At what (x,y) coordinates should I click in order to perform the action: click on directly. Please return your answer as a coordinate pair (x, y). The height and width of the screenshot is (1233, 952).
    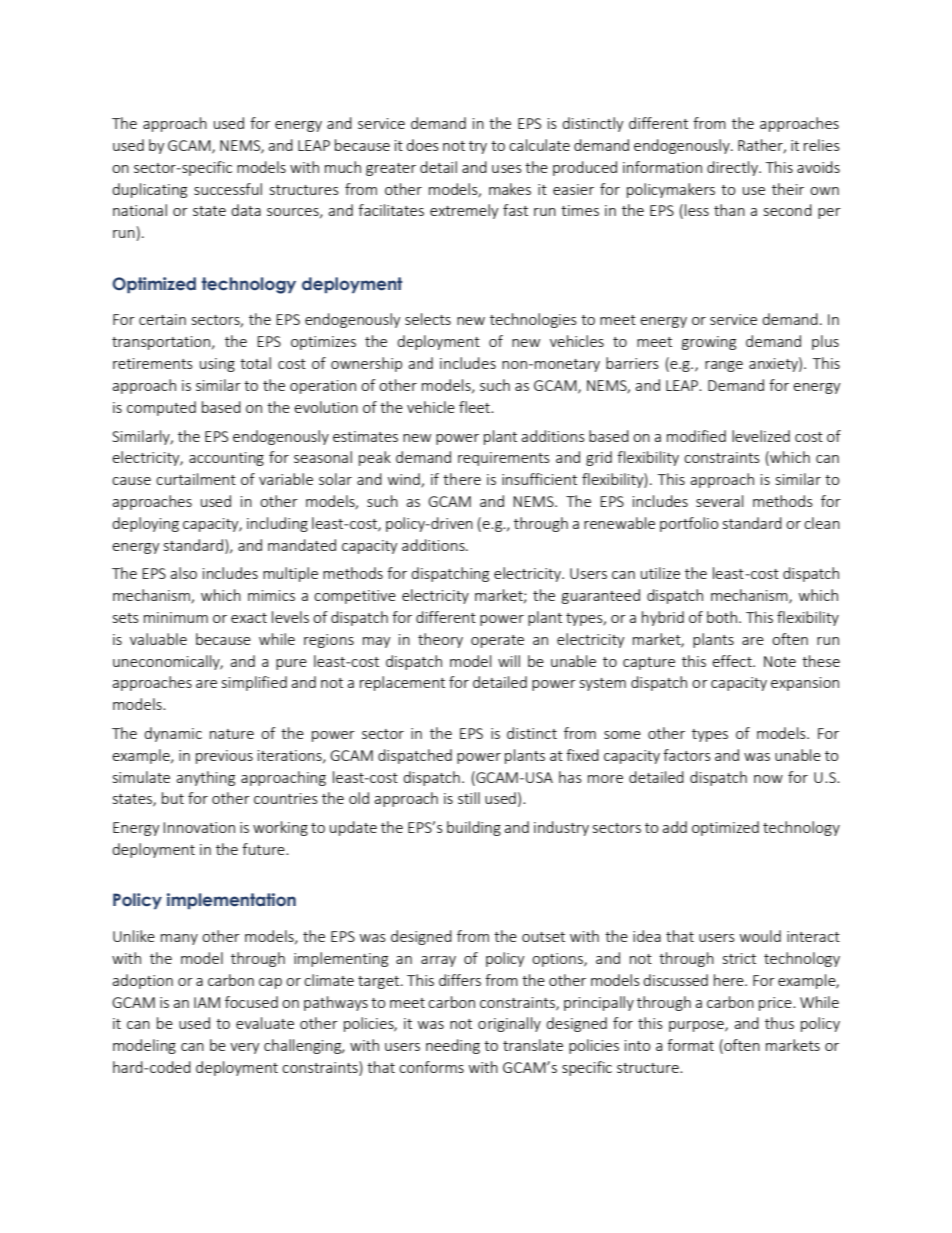
    Looking at the image, I should click on (733, 168).
